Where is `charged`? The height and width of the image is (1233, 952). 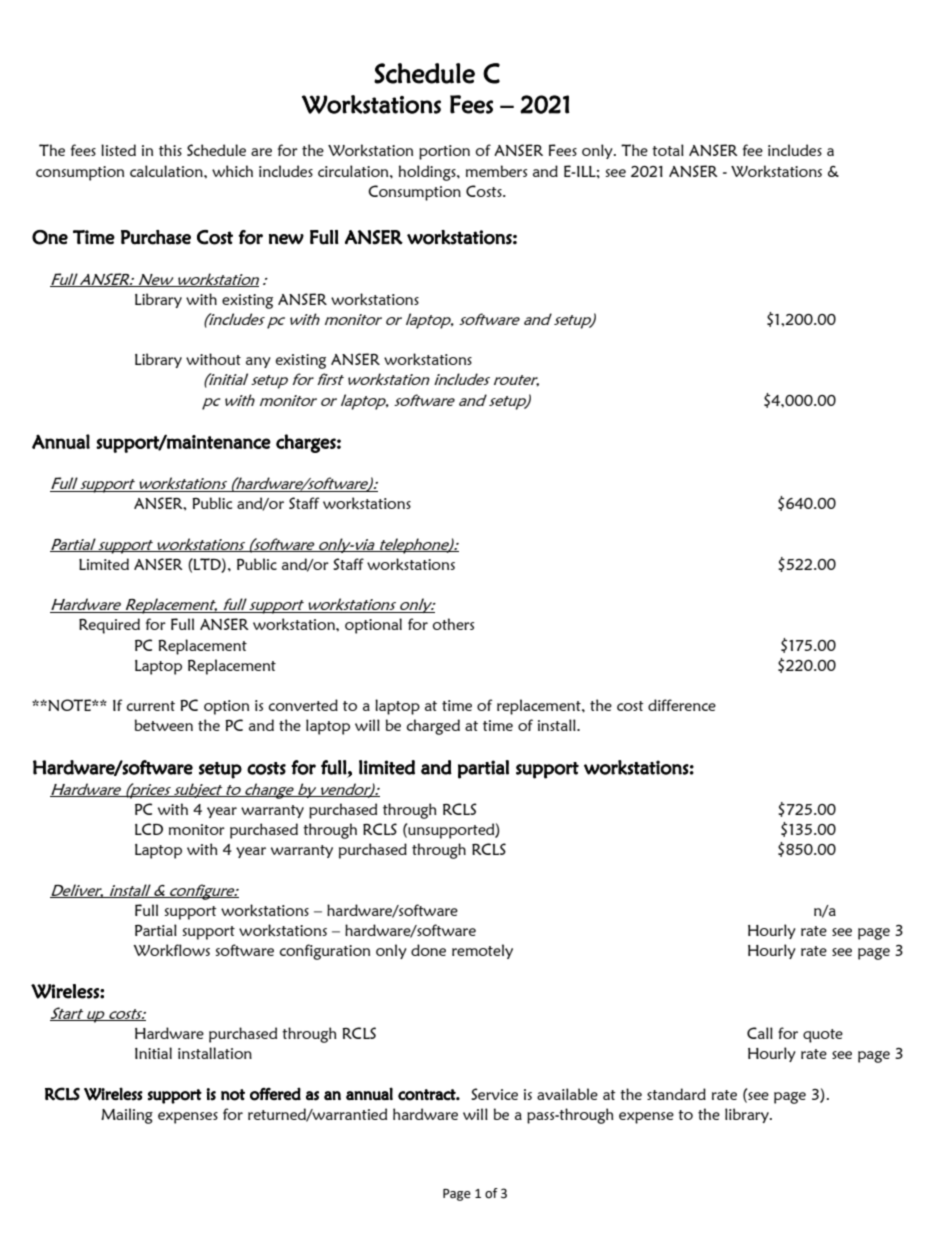
charged is located at coordinates (433, 727).
